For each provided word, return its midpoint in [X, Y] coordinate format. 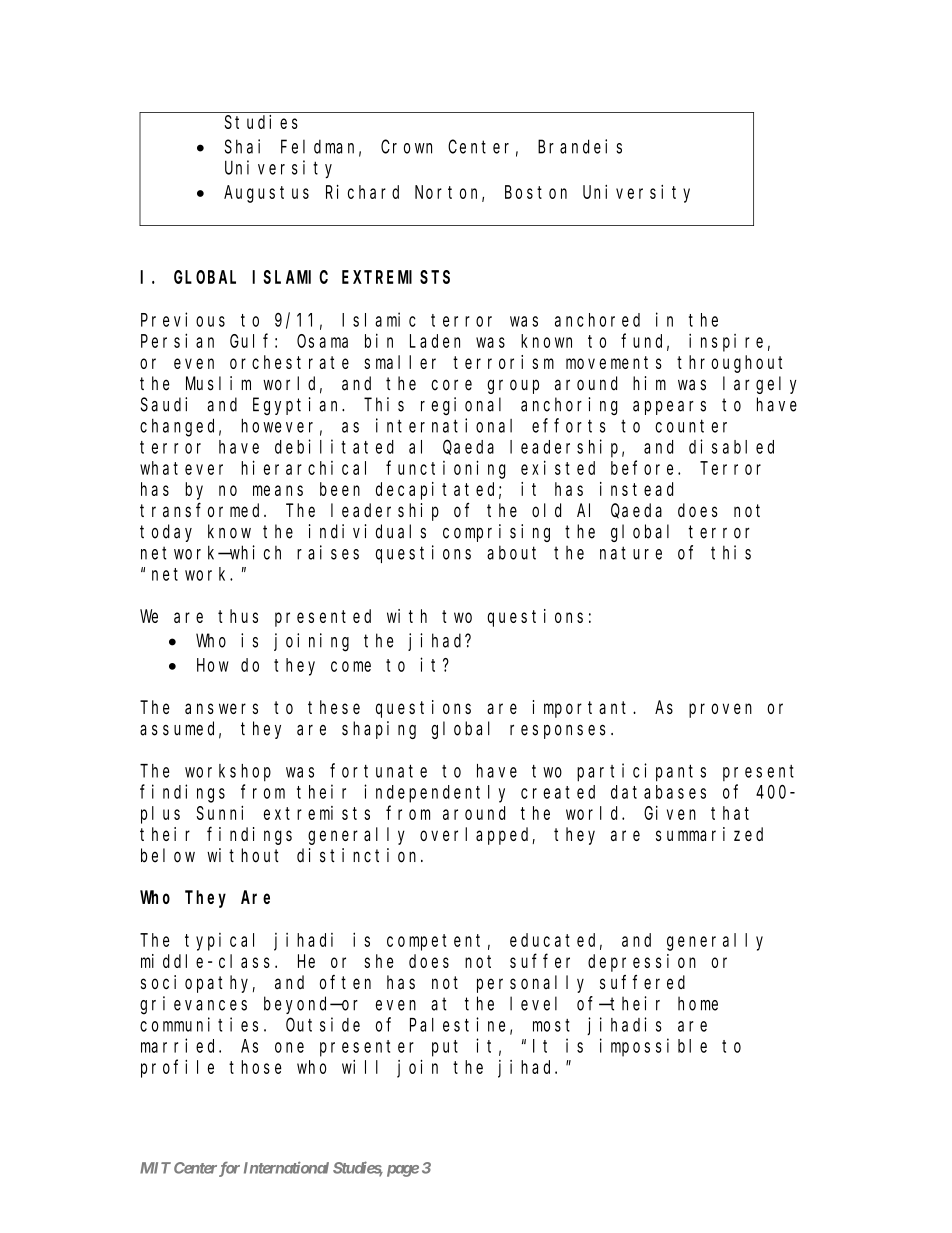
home [698, 1003]
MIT [155, 1168]
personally [530, 984]
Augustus [266, 194]
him [649, 383]
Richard [362, 191]
